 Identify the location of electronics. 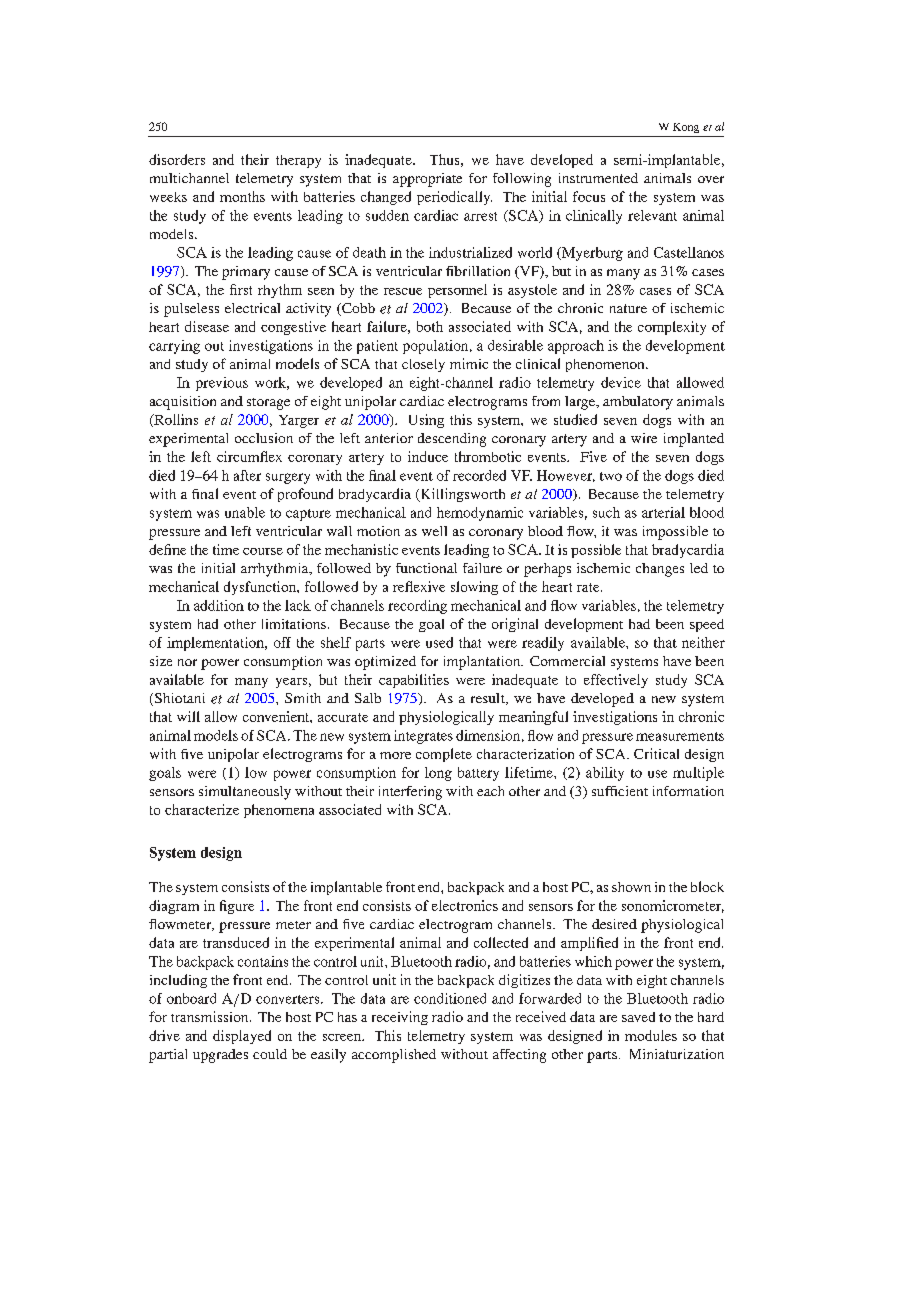
(465, 905).
